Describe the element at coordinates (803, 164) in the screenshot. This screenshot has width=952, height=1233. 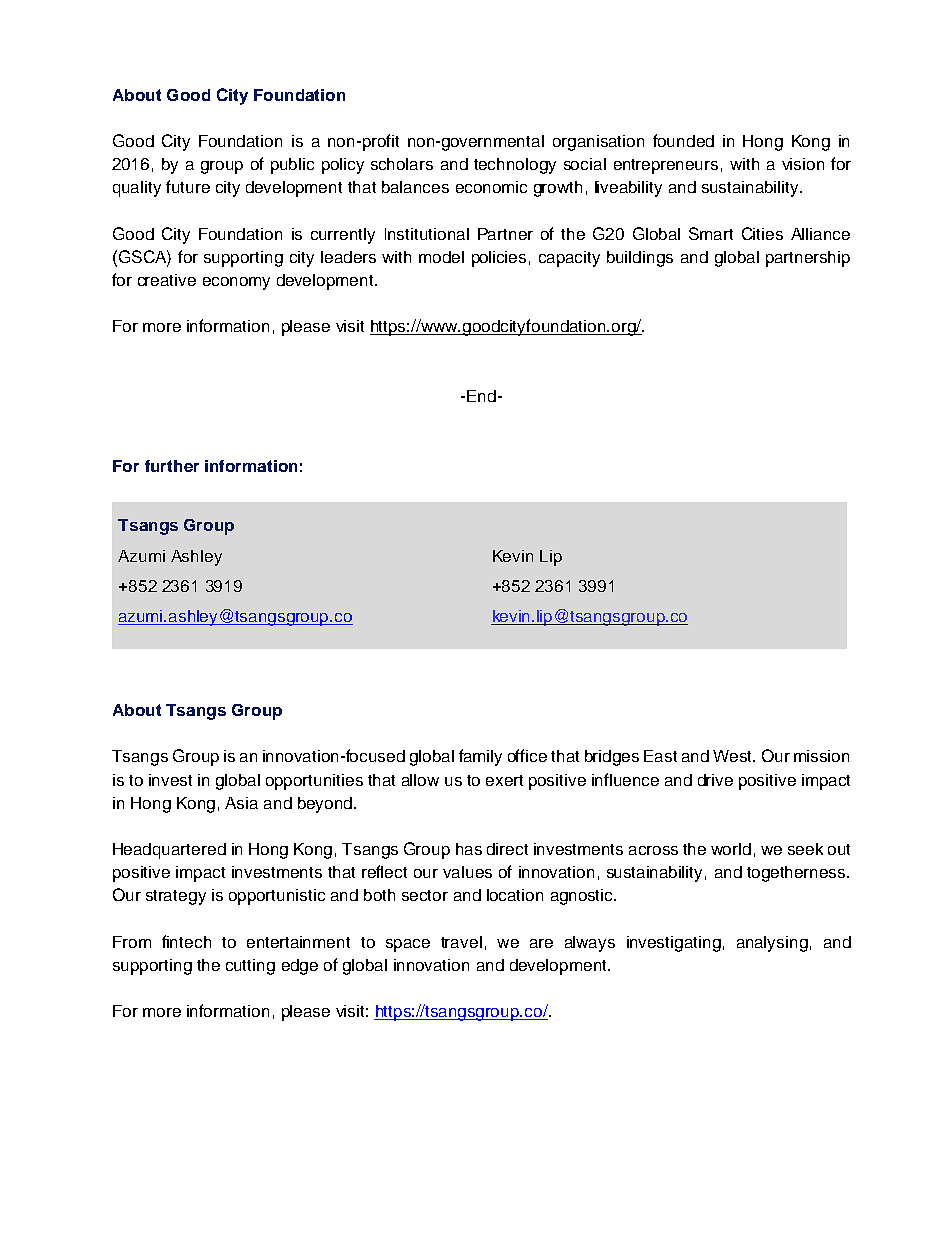
I see `vision` at that location.
